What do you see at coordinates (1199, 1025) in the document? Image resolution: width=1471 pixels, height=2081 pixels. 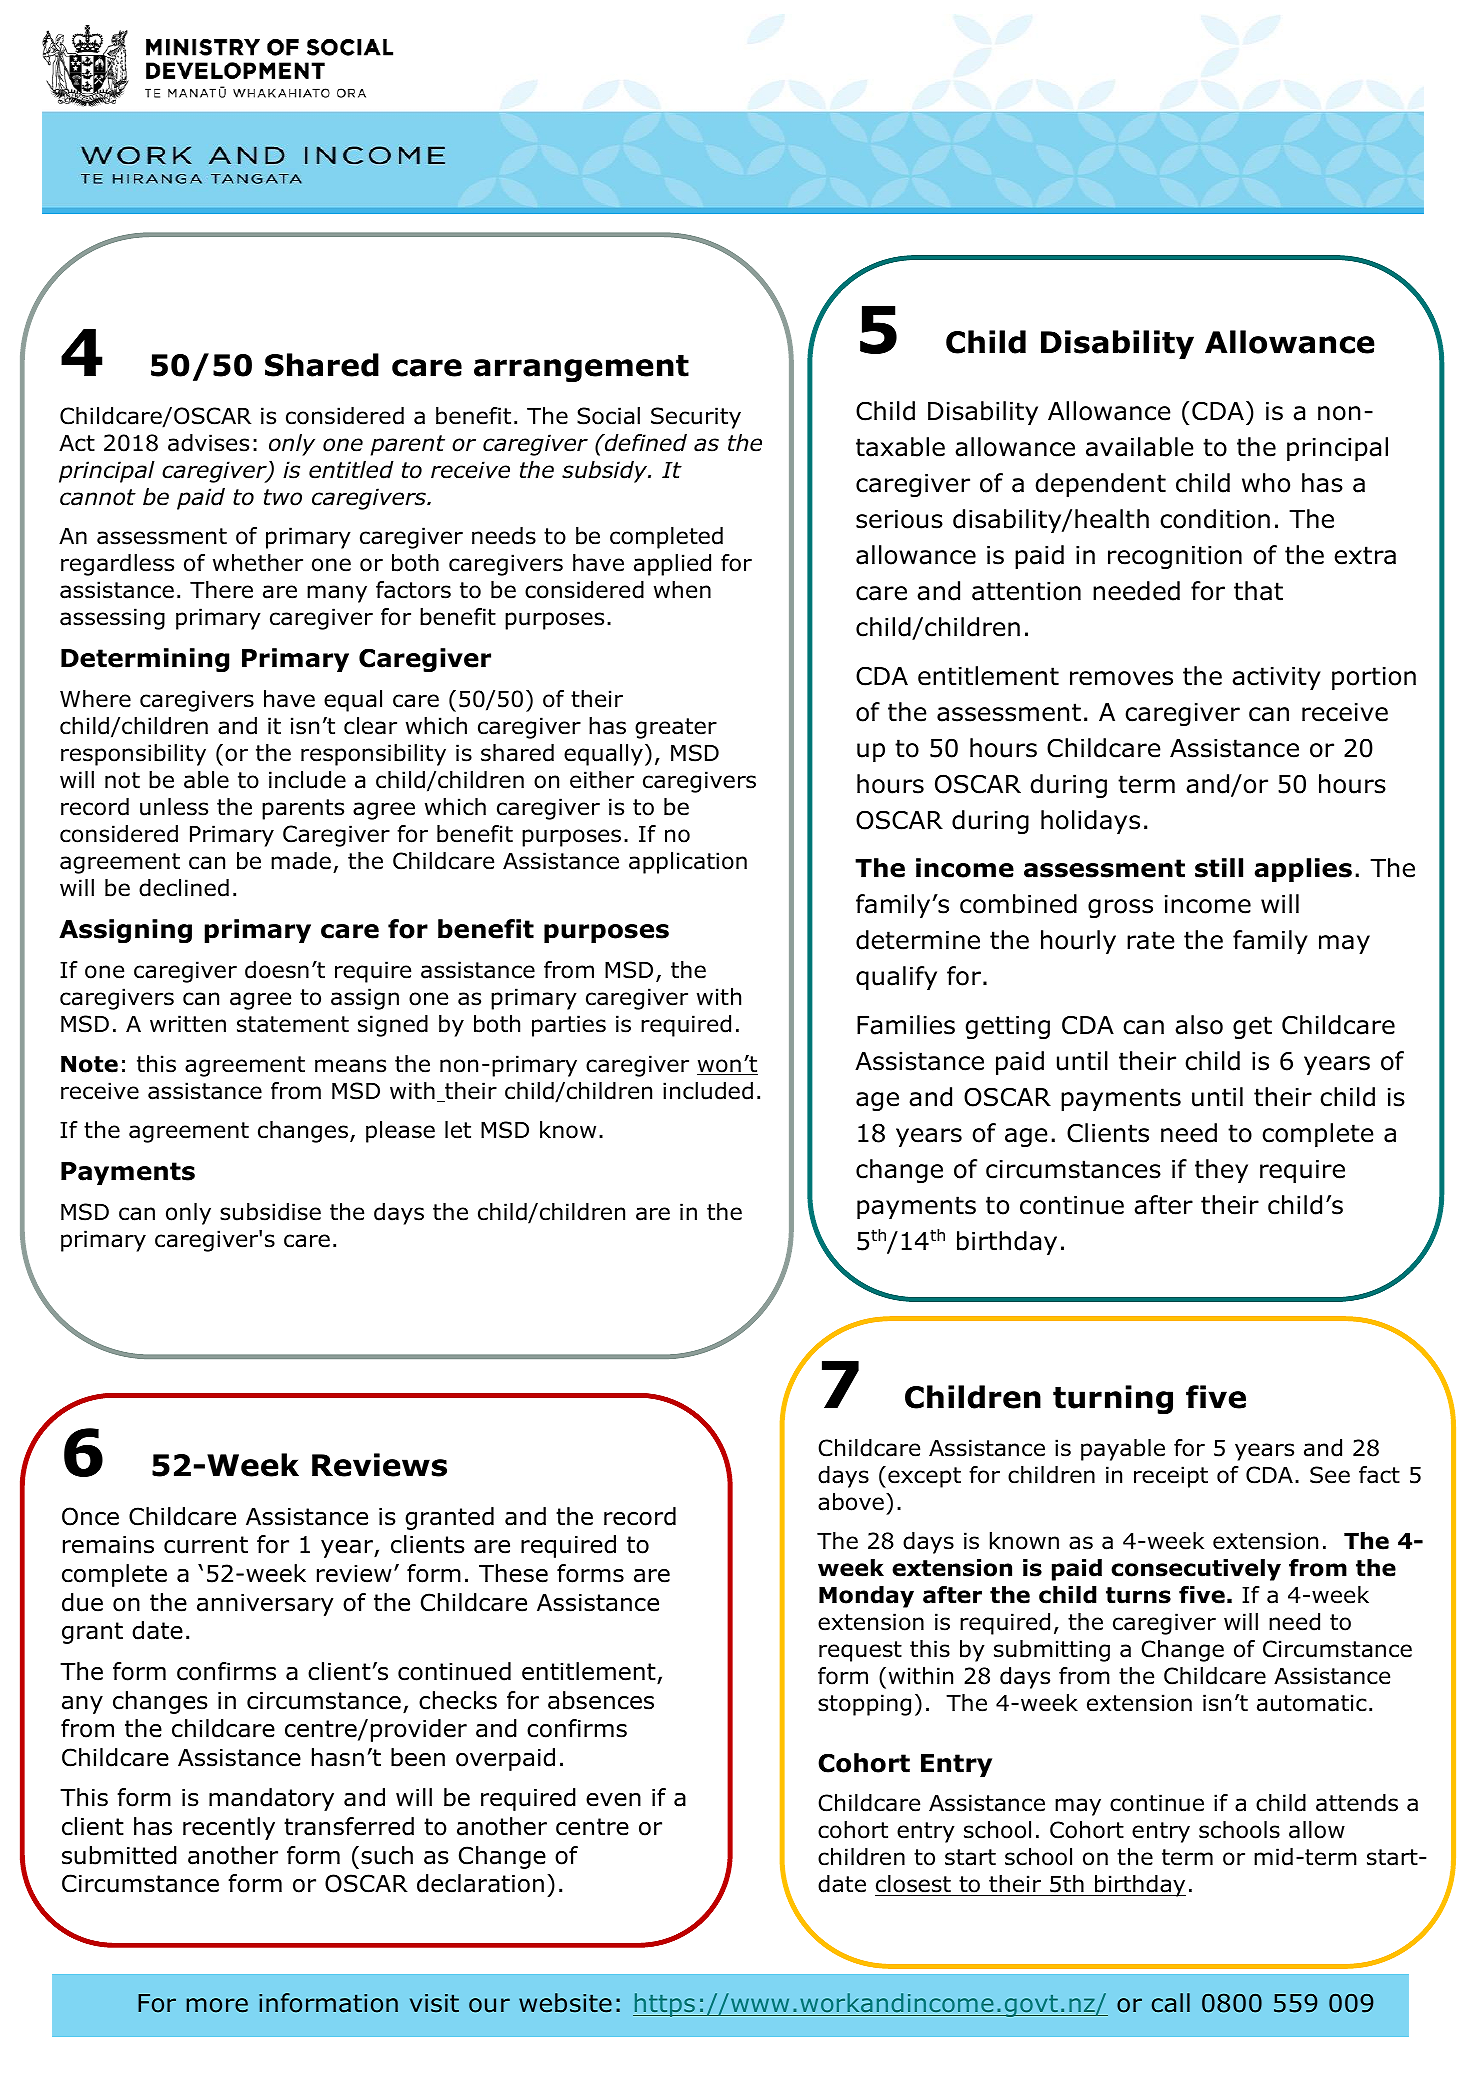 I see `also` at bounding box center [1199, 1025].
